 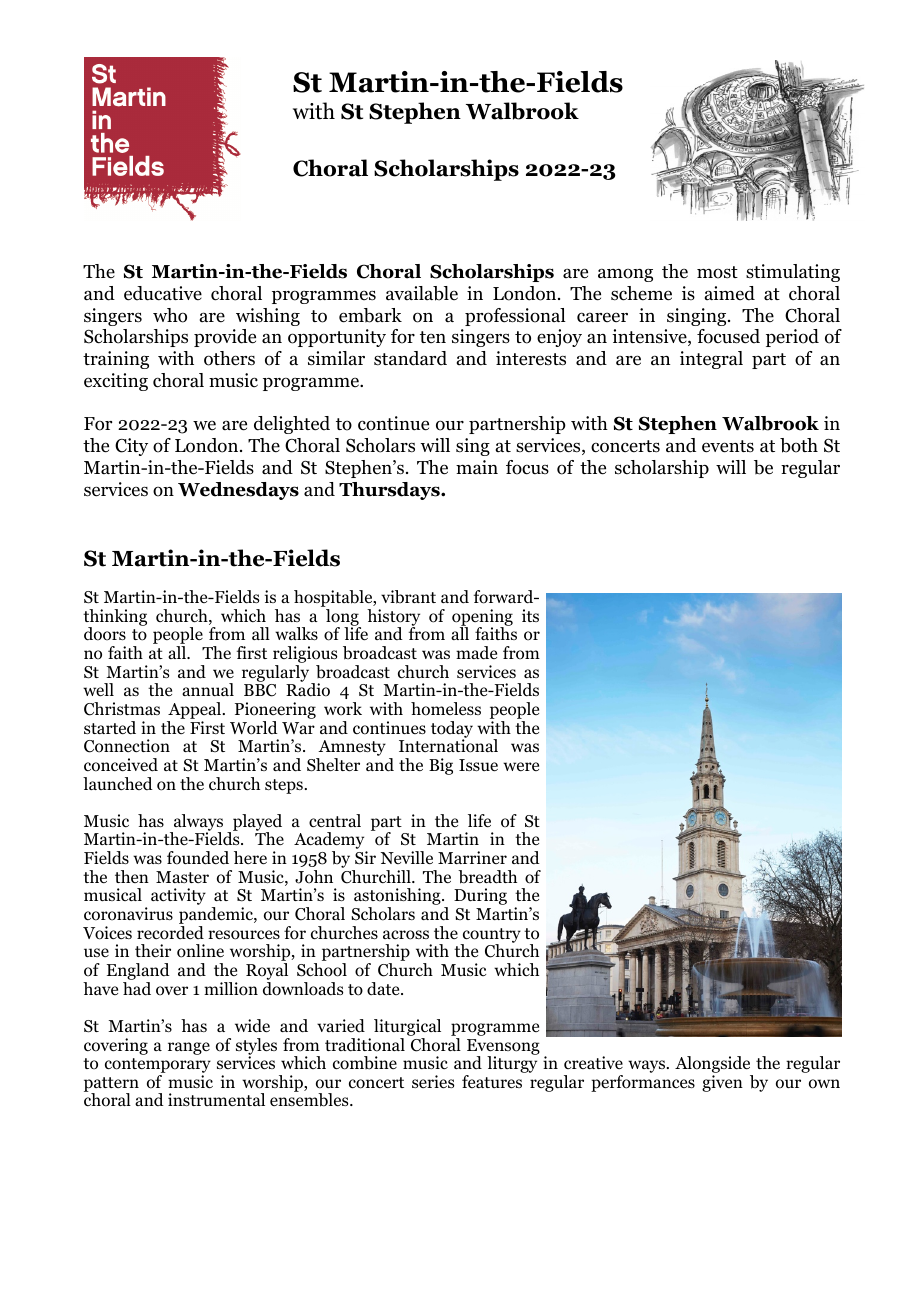 I want to click on aimed, so click(x=730, y=293).
